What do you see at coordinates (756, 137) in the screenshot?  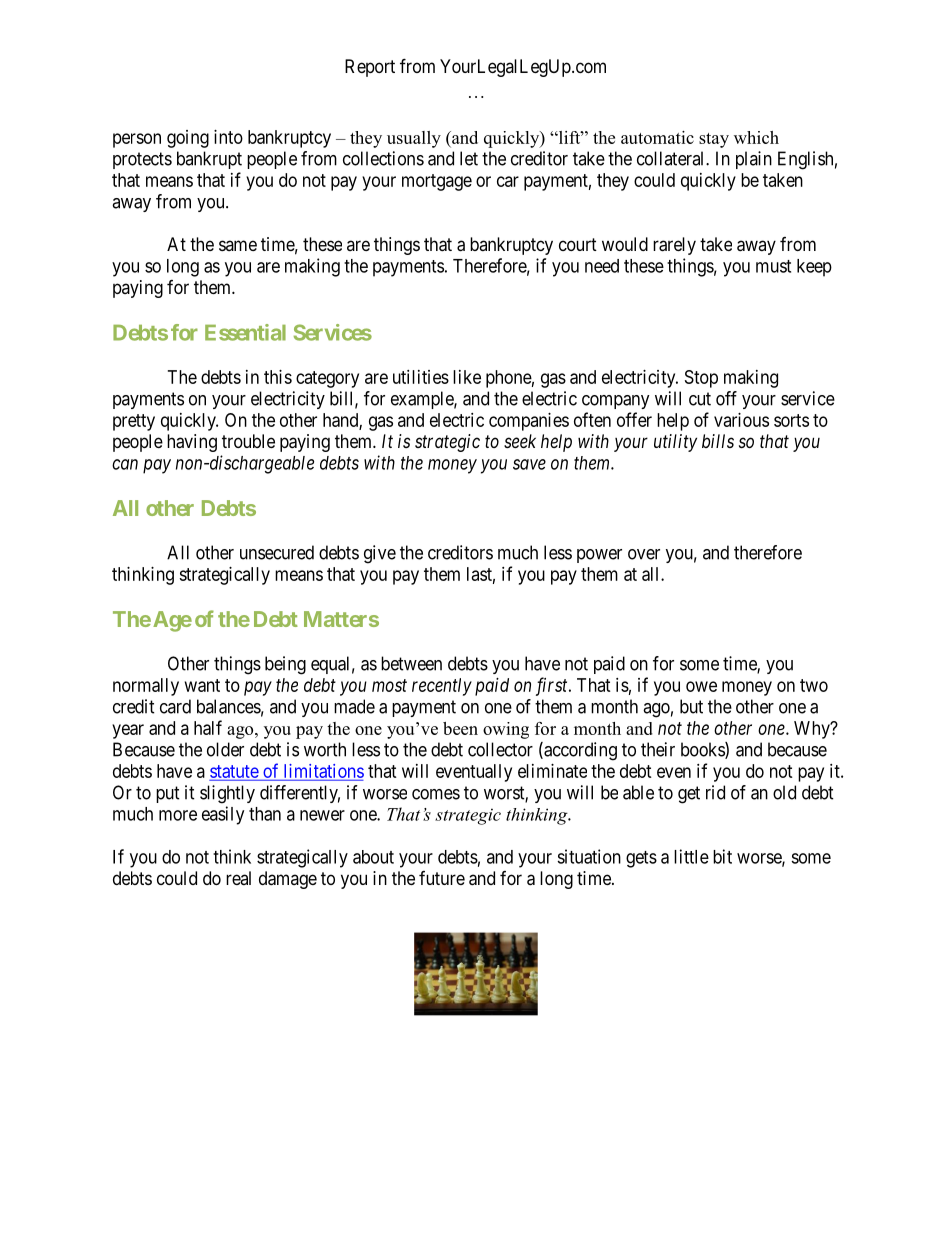 I see `which` at bounding box center [756, 137].
